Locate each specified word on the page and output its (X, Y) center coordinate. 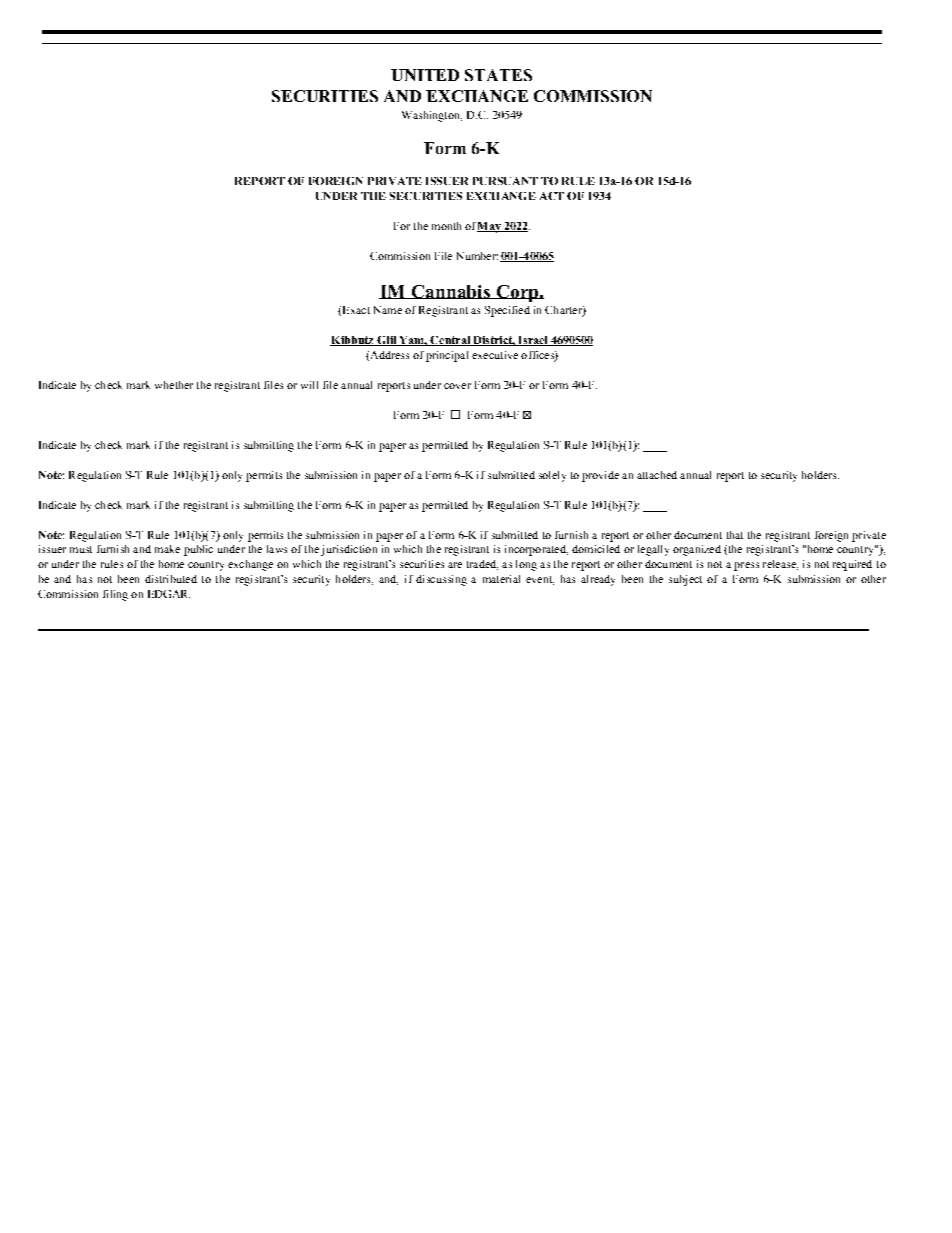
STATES (498, 75)
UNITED (425, 75)
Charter (564, 311)
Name (388, 310)
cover (457, 386)
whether (174, 385)
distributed (171, 579)
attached (657, 475)
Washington (432, 116)
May (490, 227)
